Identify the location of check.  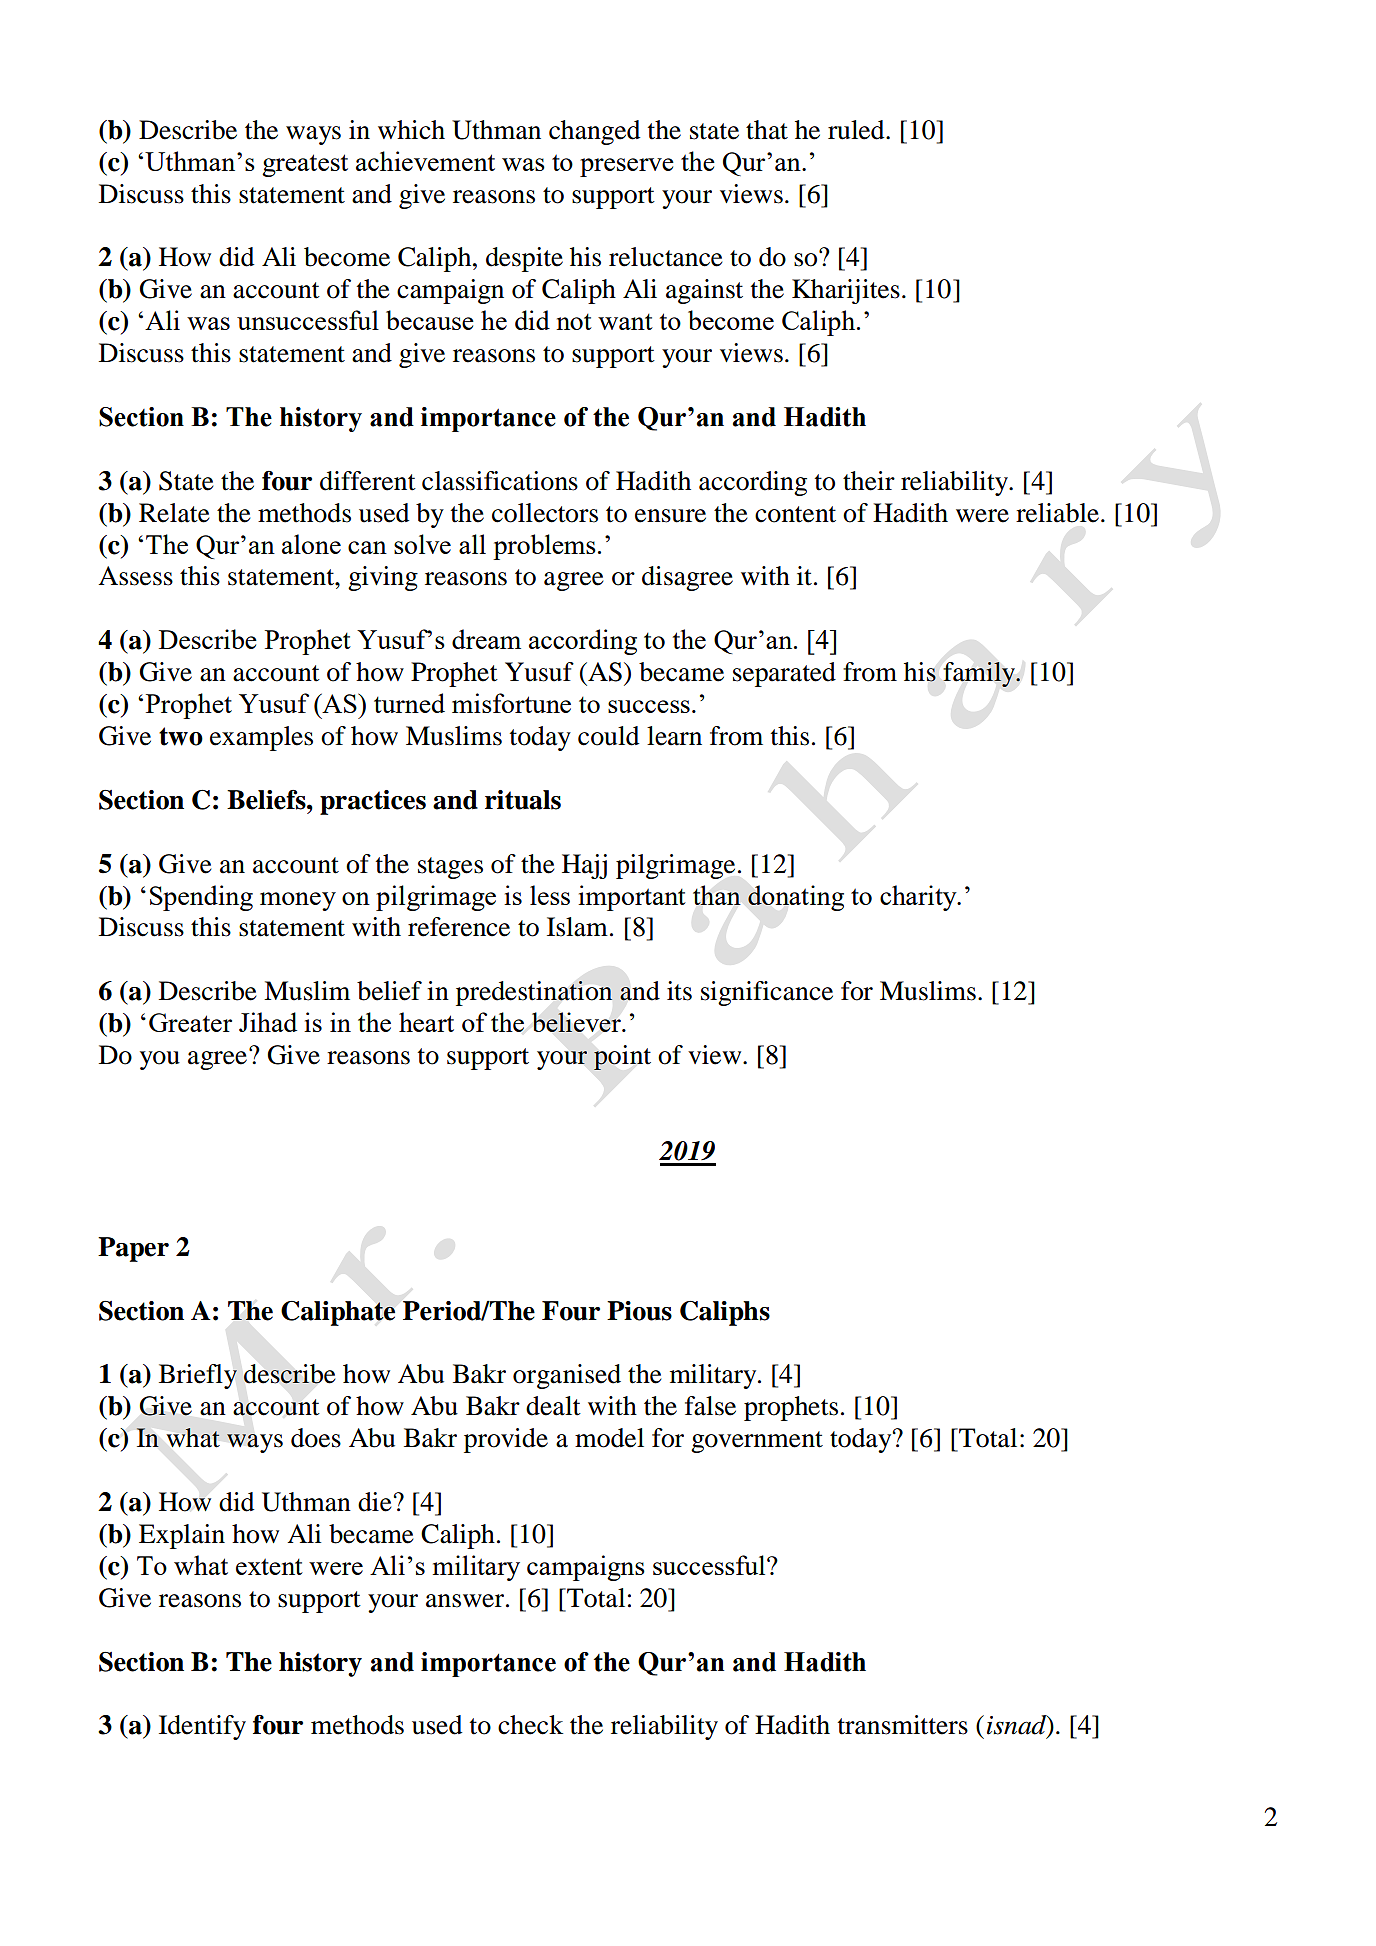
(530, 1725).
